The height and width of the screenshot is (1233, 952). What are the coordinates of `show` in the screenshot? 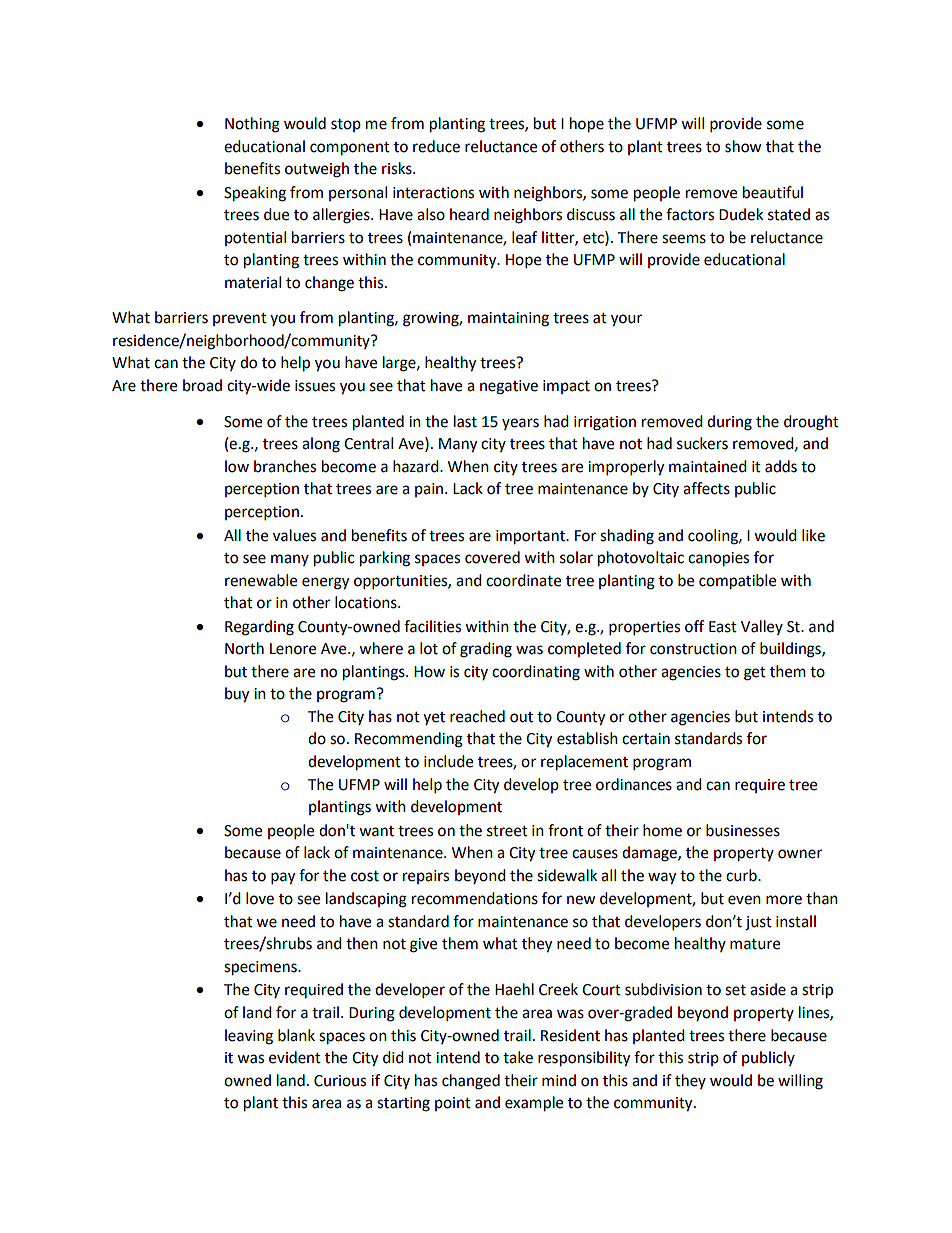 It's located at (743, 146).
